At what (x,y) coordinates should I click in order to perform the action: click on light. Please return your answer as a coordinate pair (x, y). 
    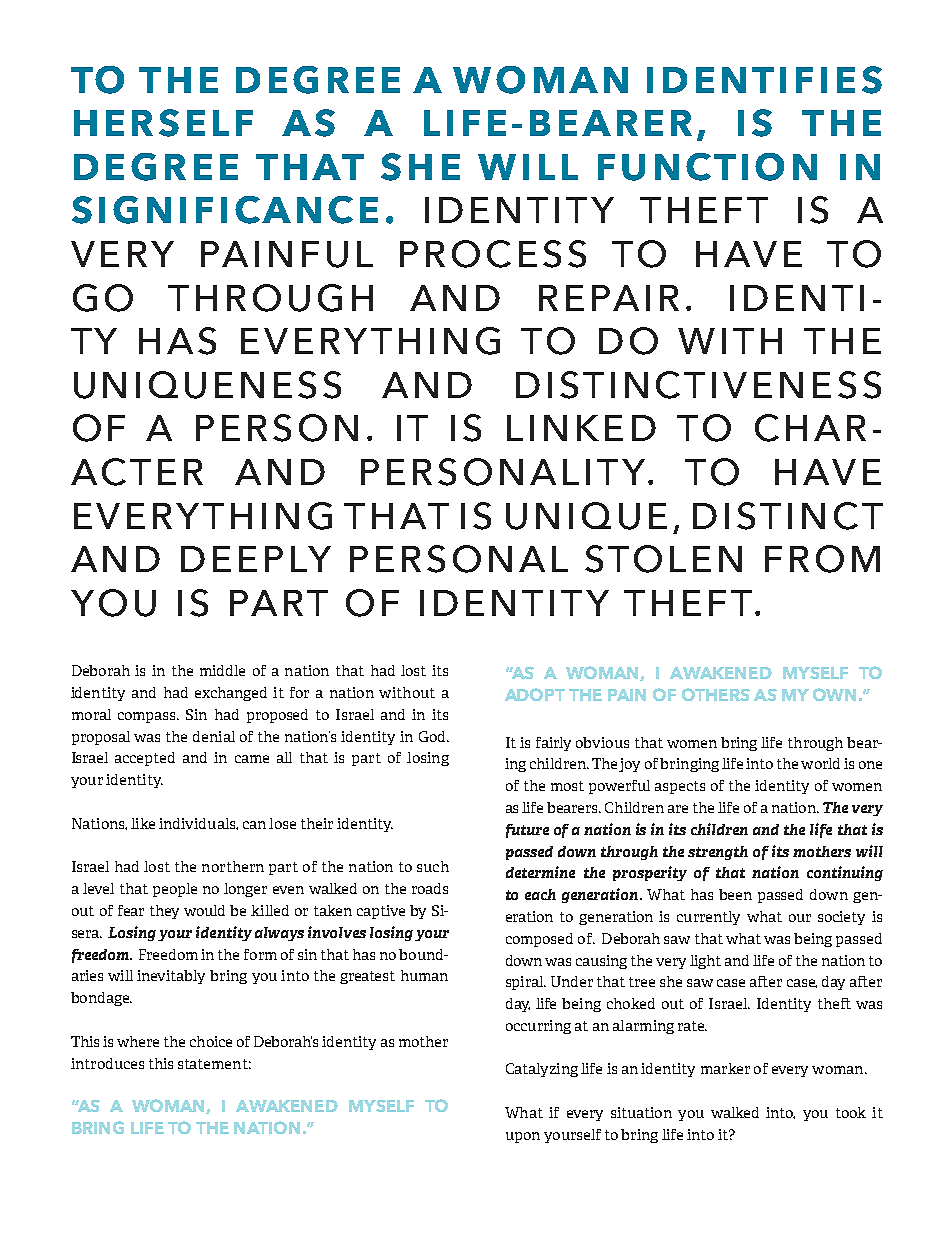
    Looking at the image, I should click on (705, 962).
